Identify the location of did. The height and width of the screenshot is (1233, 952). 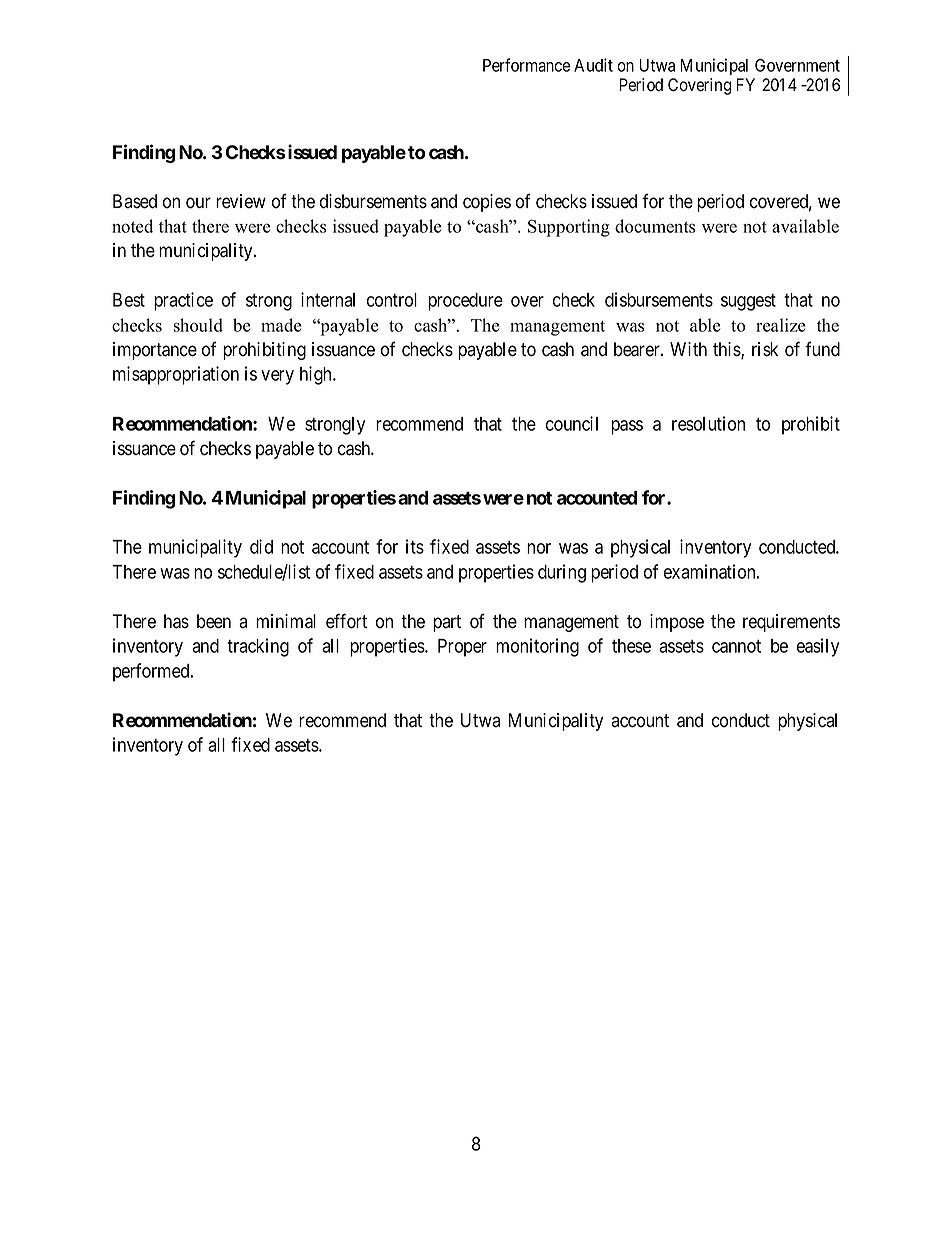
(261, 546).
